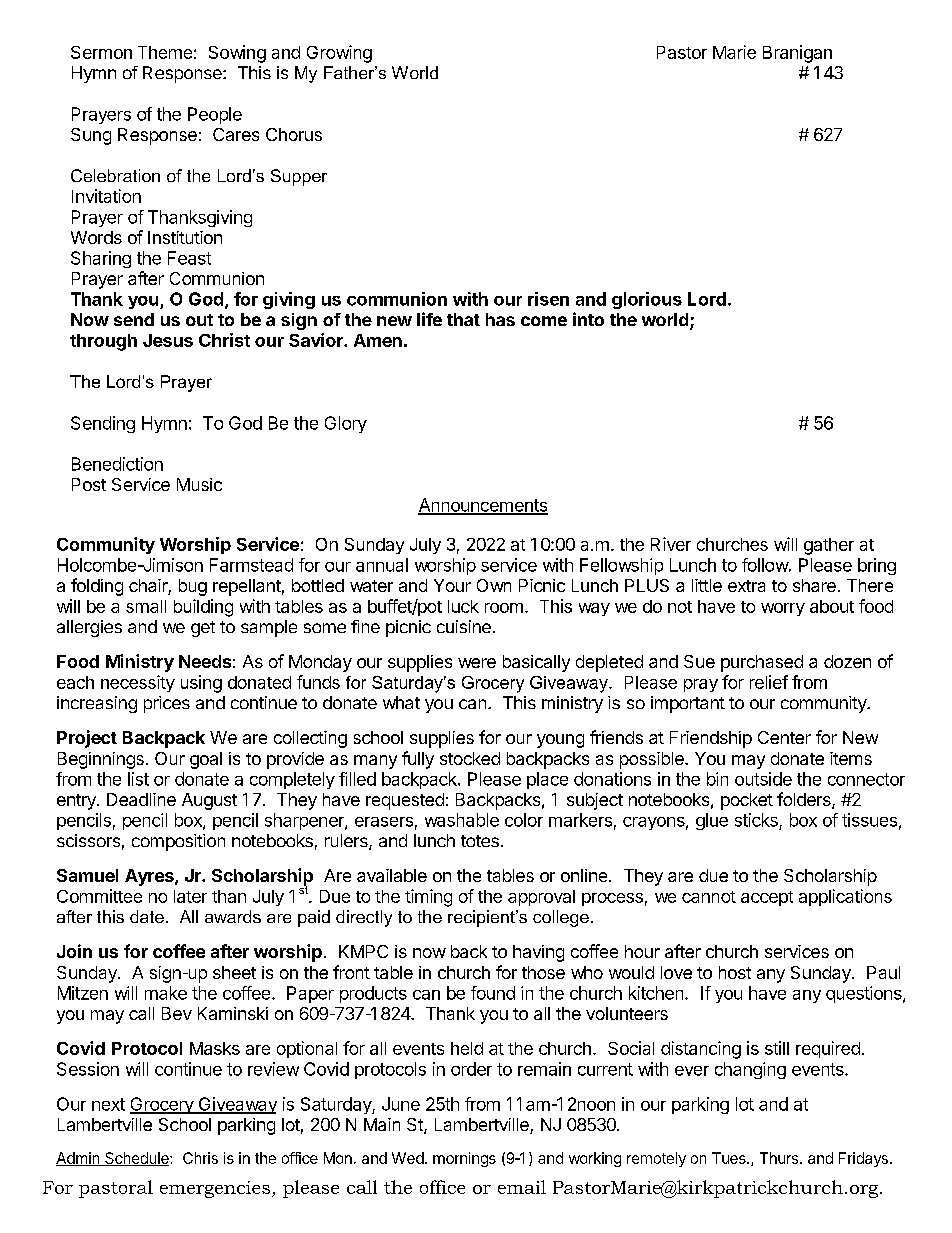 The width and height of the screenshot is (952, 1233). I want to click on timing, so click(428, 898).
